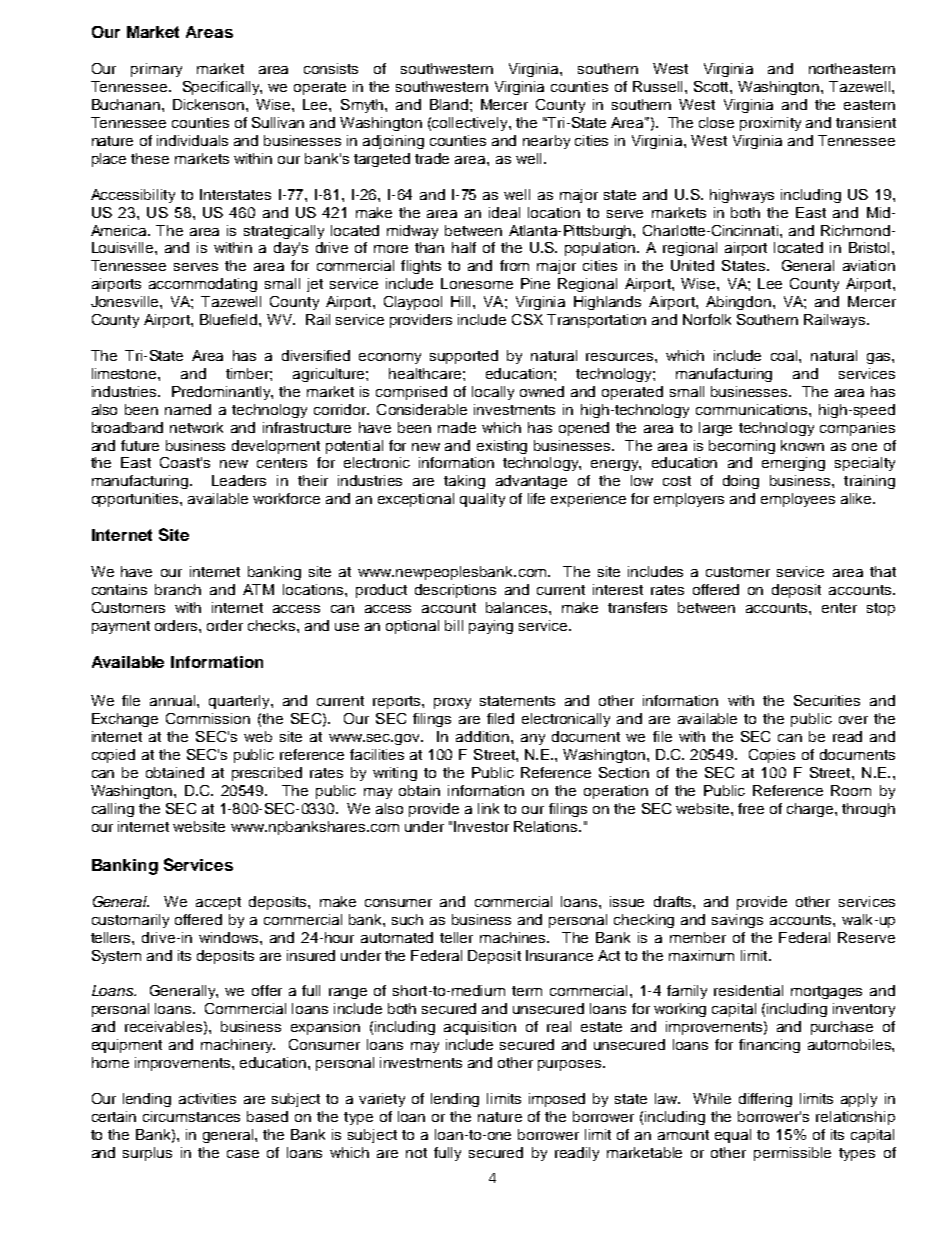 The image size is (952, 1233). Describe the element at coordinates (770, 124) in the page. I see `proximity` at that location.
